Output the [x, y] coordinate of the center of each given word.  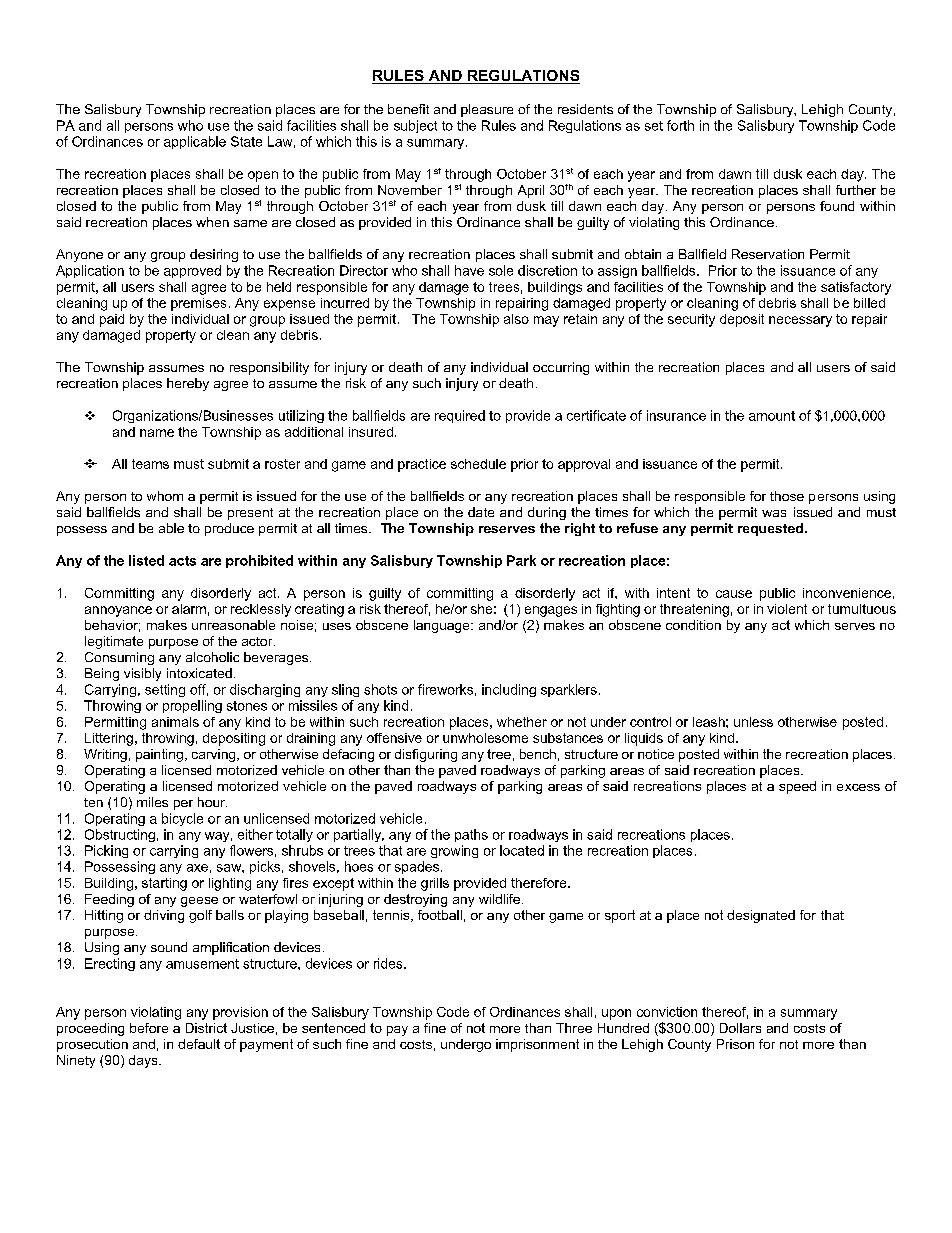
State [246, 141]
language [443, 626]
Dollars [740, 1028]
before [149, 1028]
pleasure [487, 110]
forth [680, 125]
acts [182, 561]
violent [787, 609]
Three [574, 1028]
